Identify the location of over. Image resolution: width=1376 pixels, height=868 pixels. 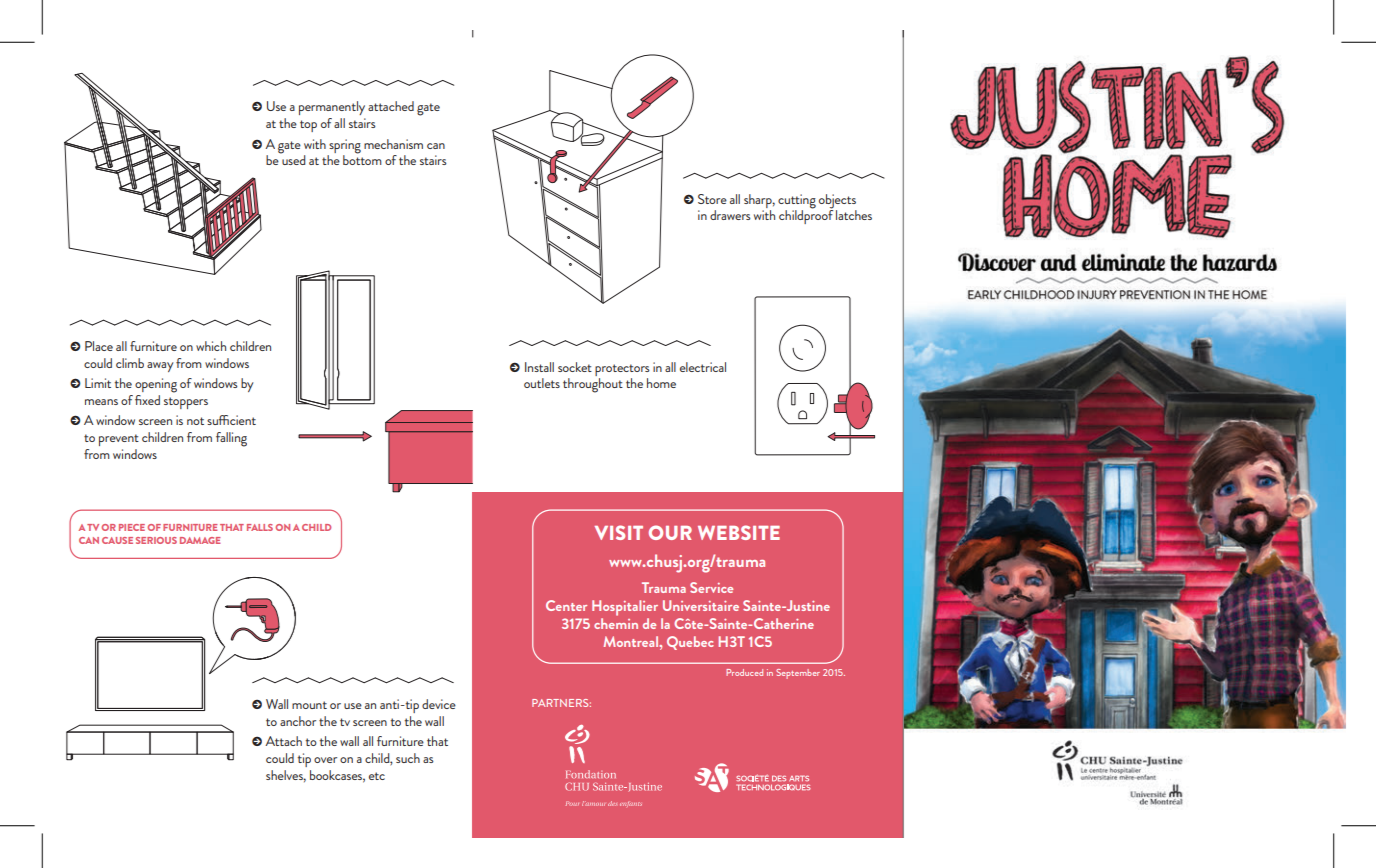
(325, 760).
